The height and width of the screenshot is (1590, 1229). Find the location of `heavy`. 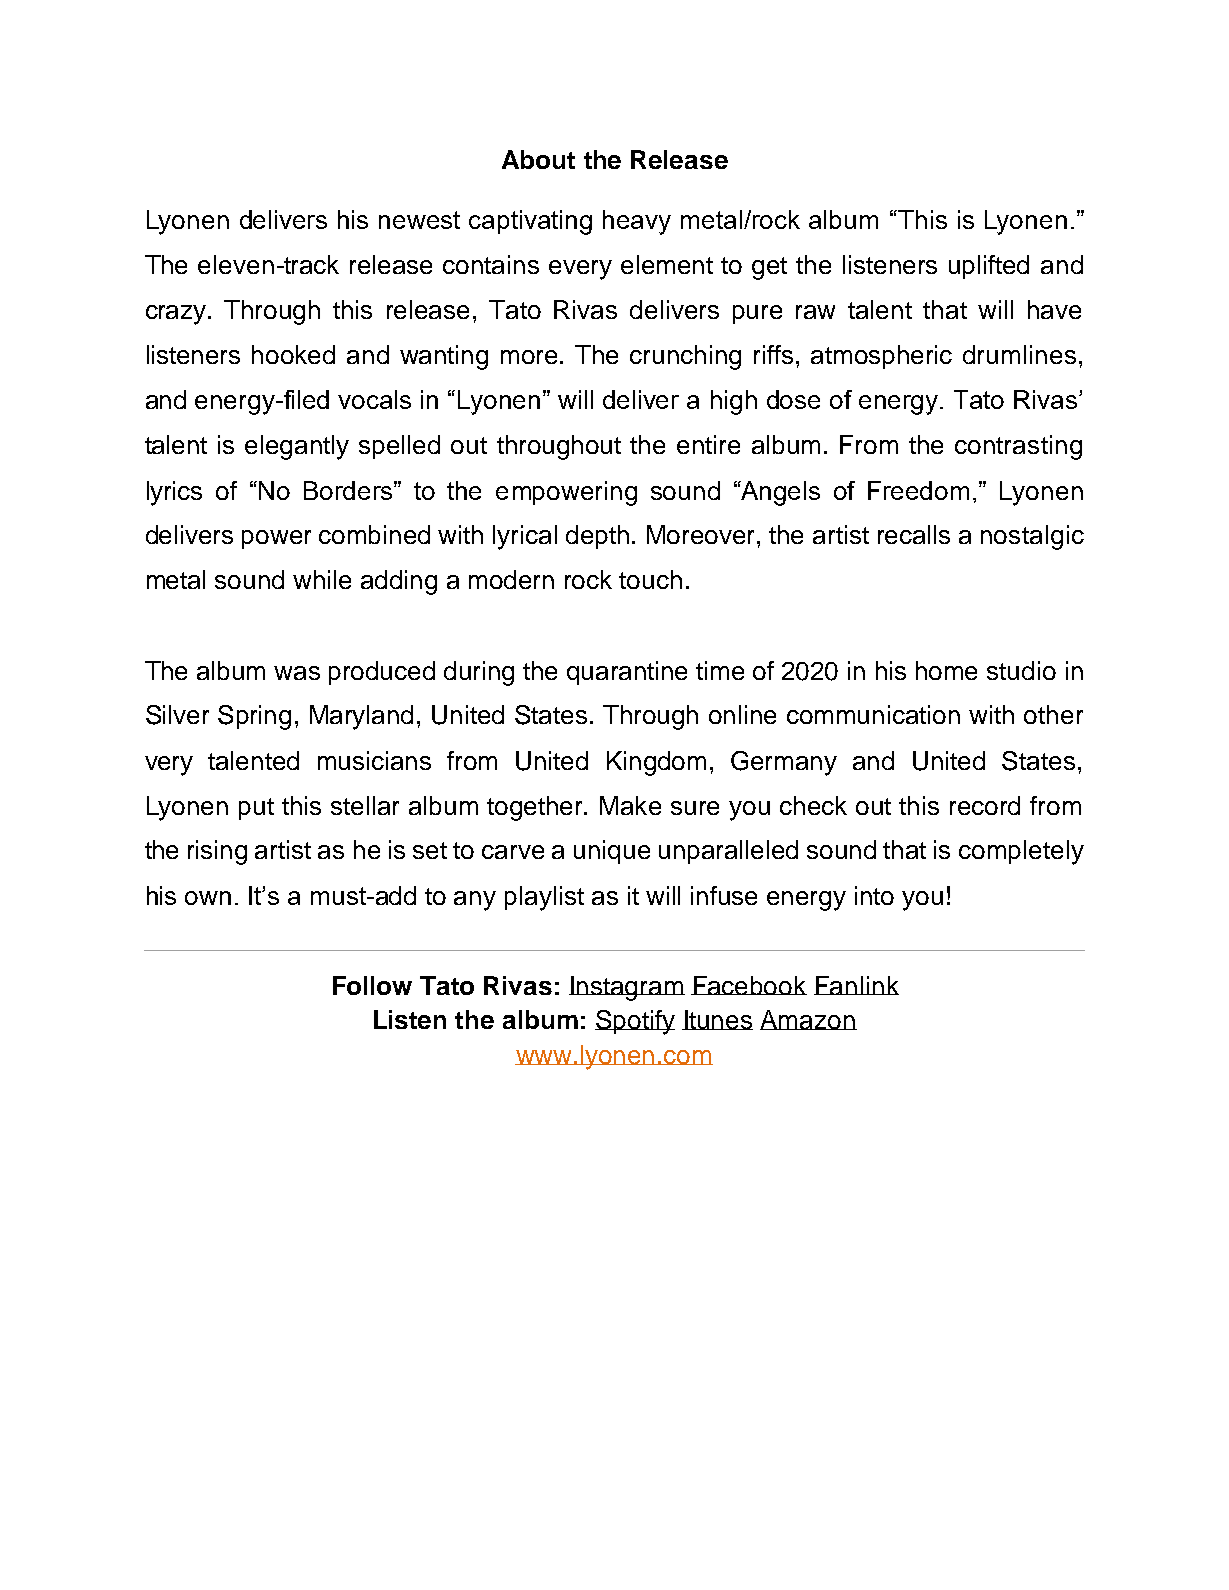

heavy is located at coordinates (637, 222).
